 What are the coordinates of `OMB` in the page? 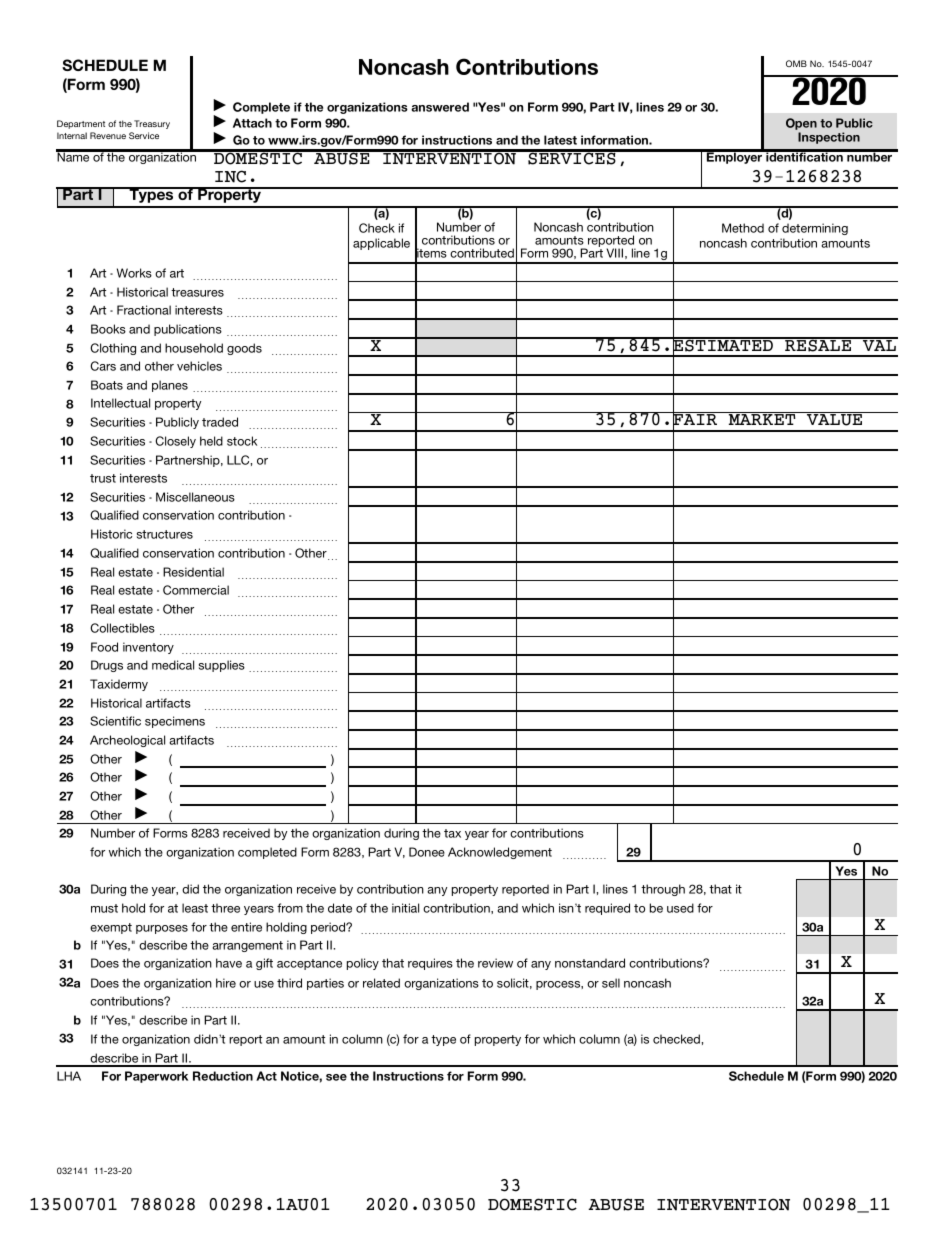 It's located at (796, 63).
